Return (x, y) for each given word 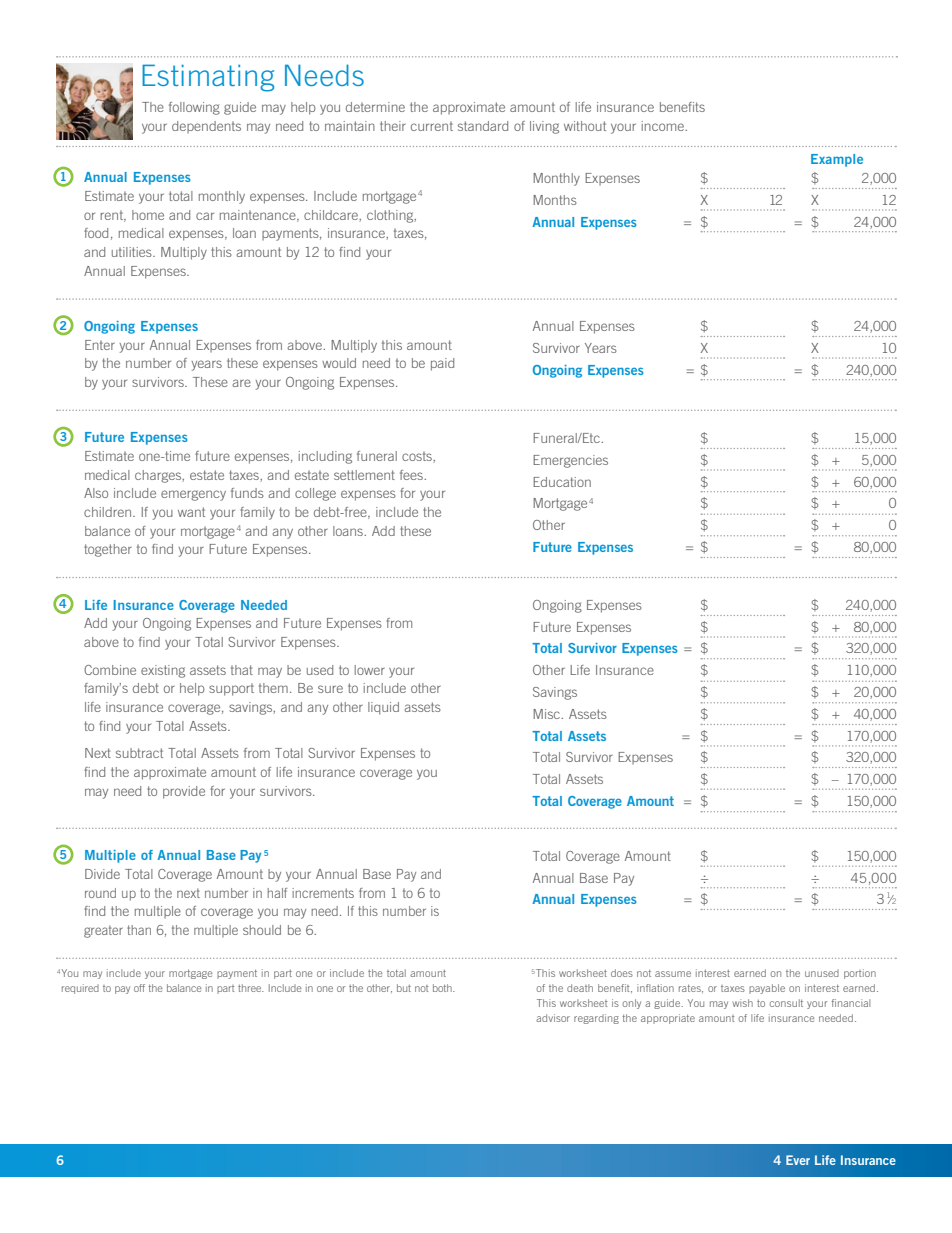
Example (837, 160)
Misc (548, 714)
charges (159, 476)
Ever (798, 1160)
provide (184, 792)
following (194, 108)
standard (483, 126)
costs (418, 457)
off (139, 988)
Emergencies (570, 461)
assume (673, 974)
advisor (553, 1018)
